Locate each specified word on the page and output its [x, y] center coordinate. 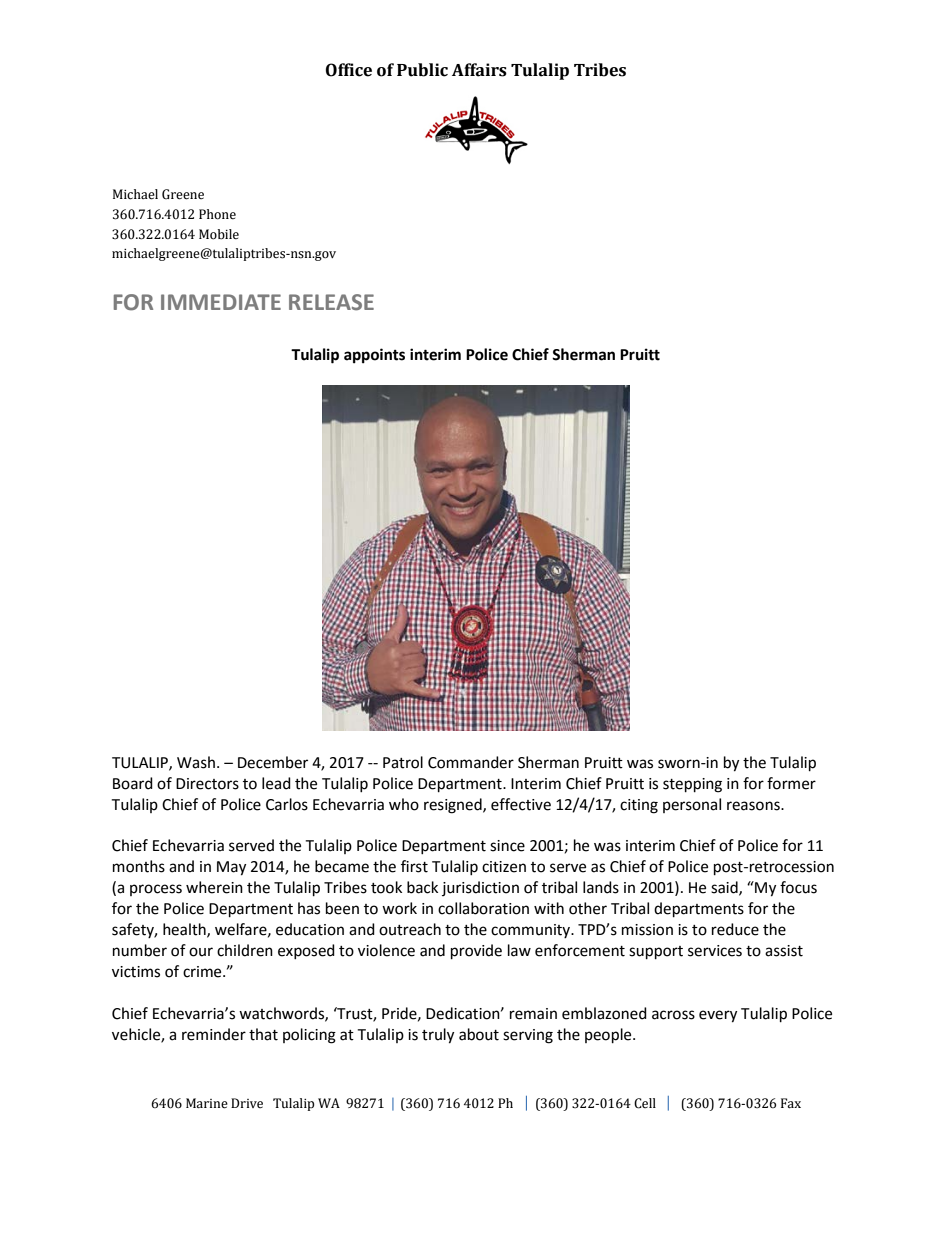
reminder [214, 1034]
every [718, 1016]
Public [422, 70]
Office [349, 70]
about [479, 1034]
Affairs [479, 70]
